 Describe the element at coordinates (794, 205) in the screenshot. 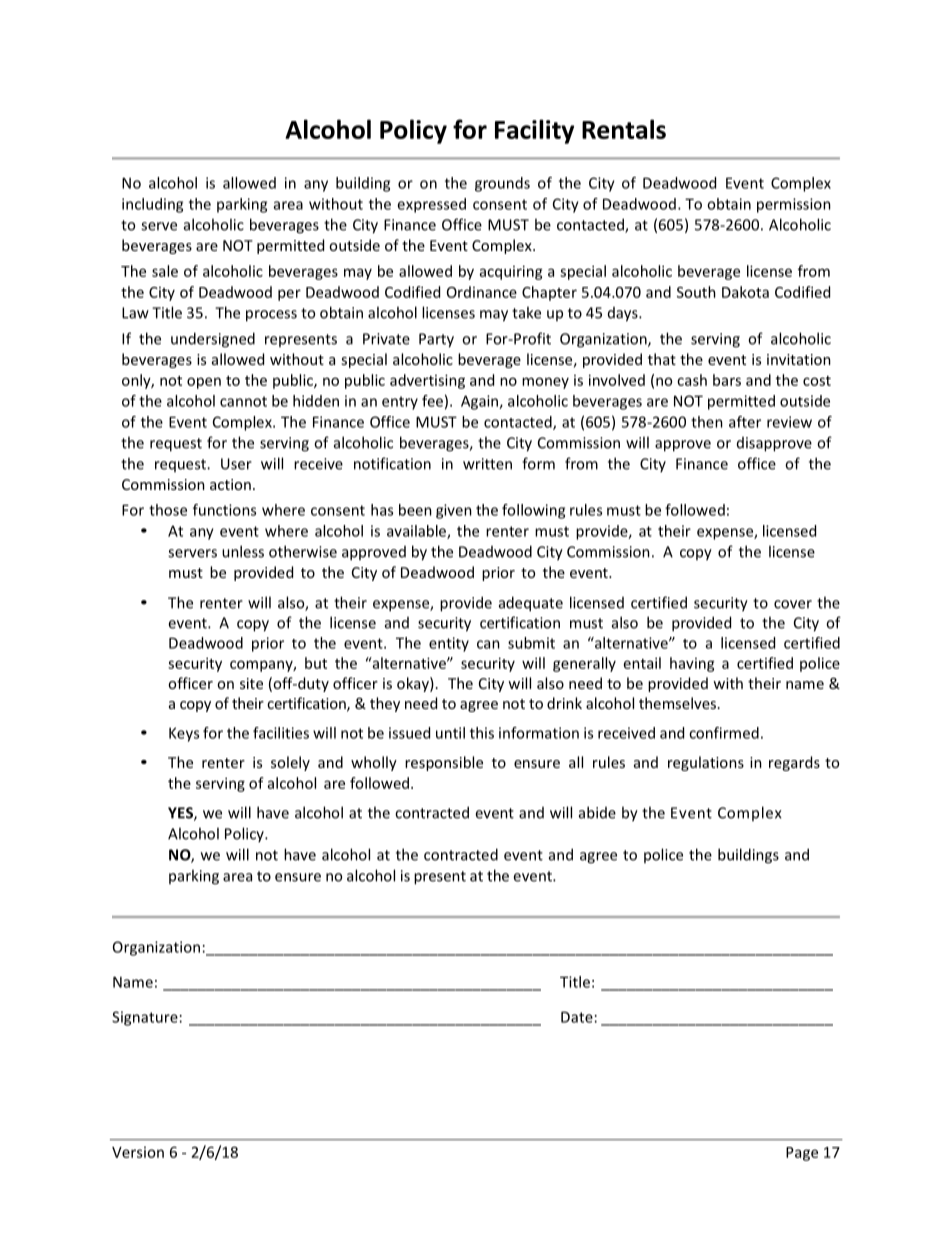

I see `permission` at that location.
